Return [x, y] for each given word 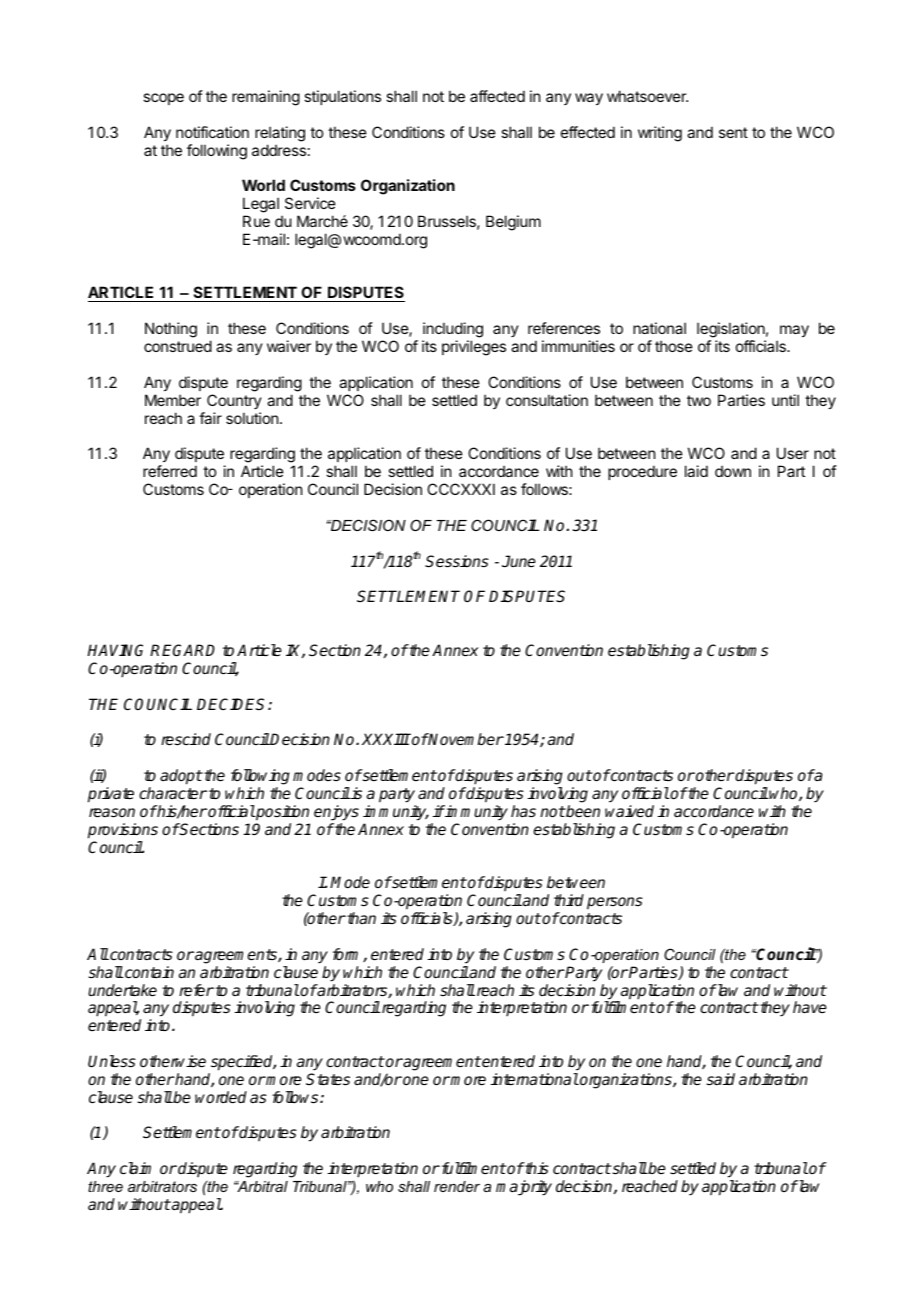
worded [221, 1097]
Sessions [457, 561]
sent [733, 132]
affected [497, 96]
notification [212, 132]
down [733, 471]
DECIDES [233, 704]
